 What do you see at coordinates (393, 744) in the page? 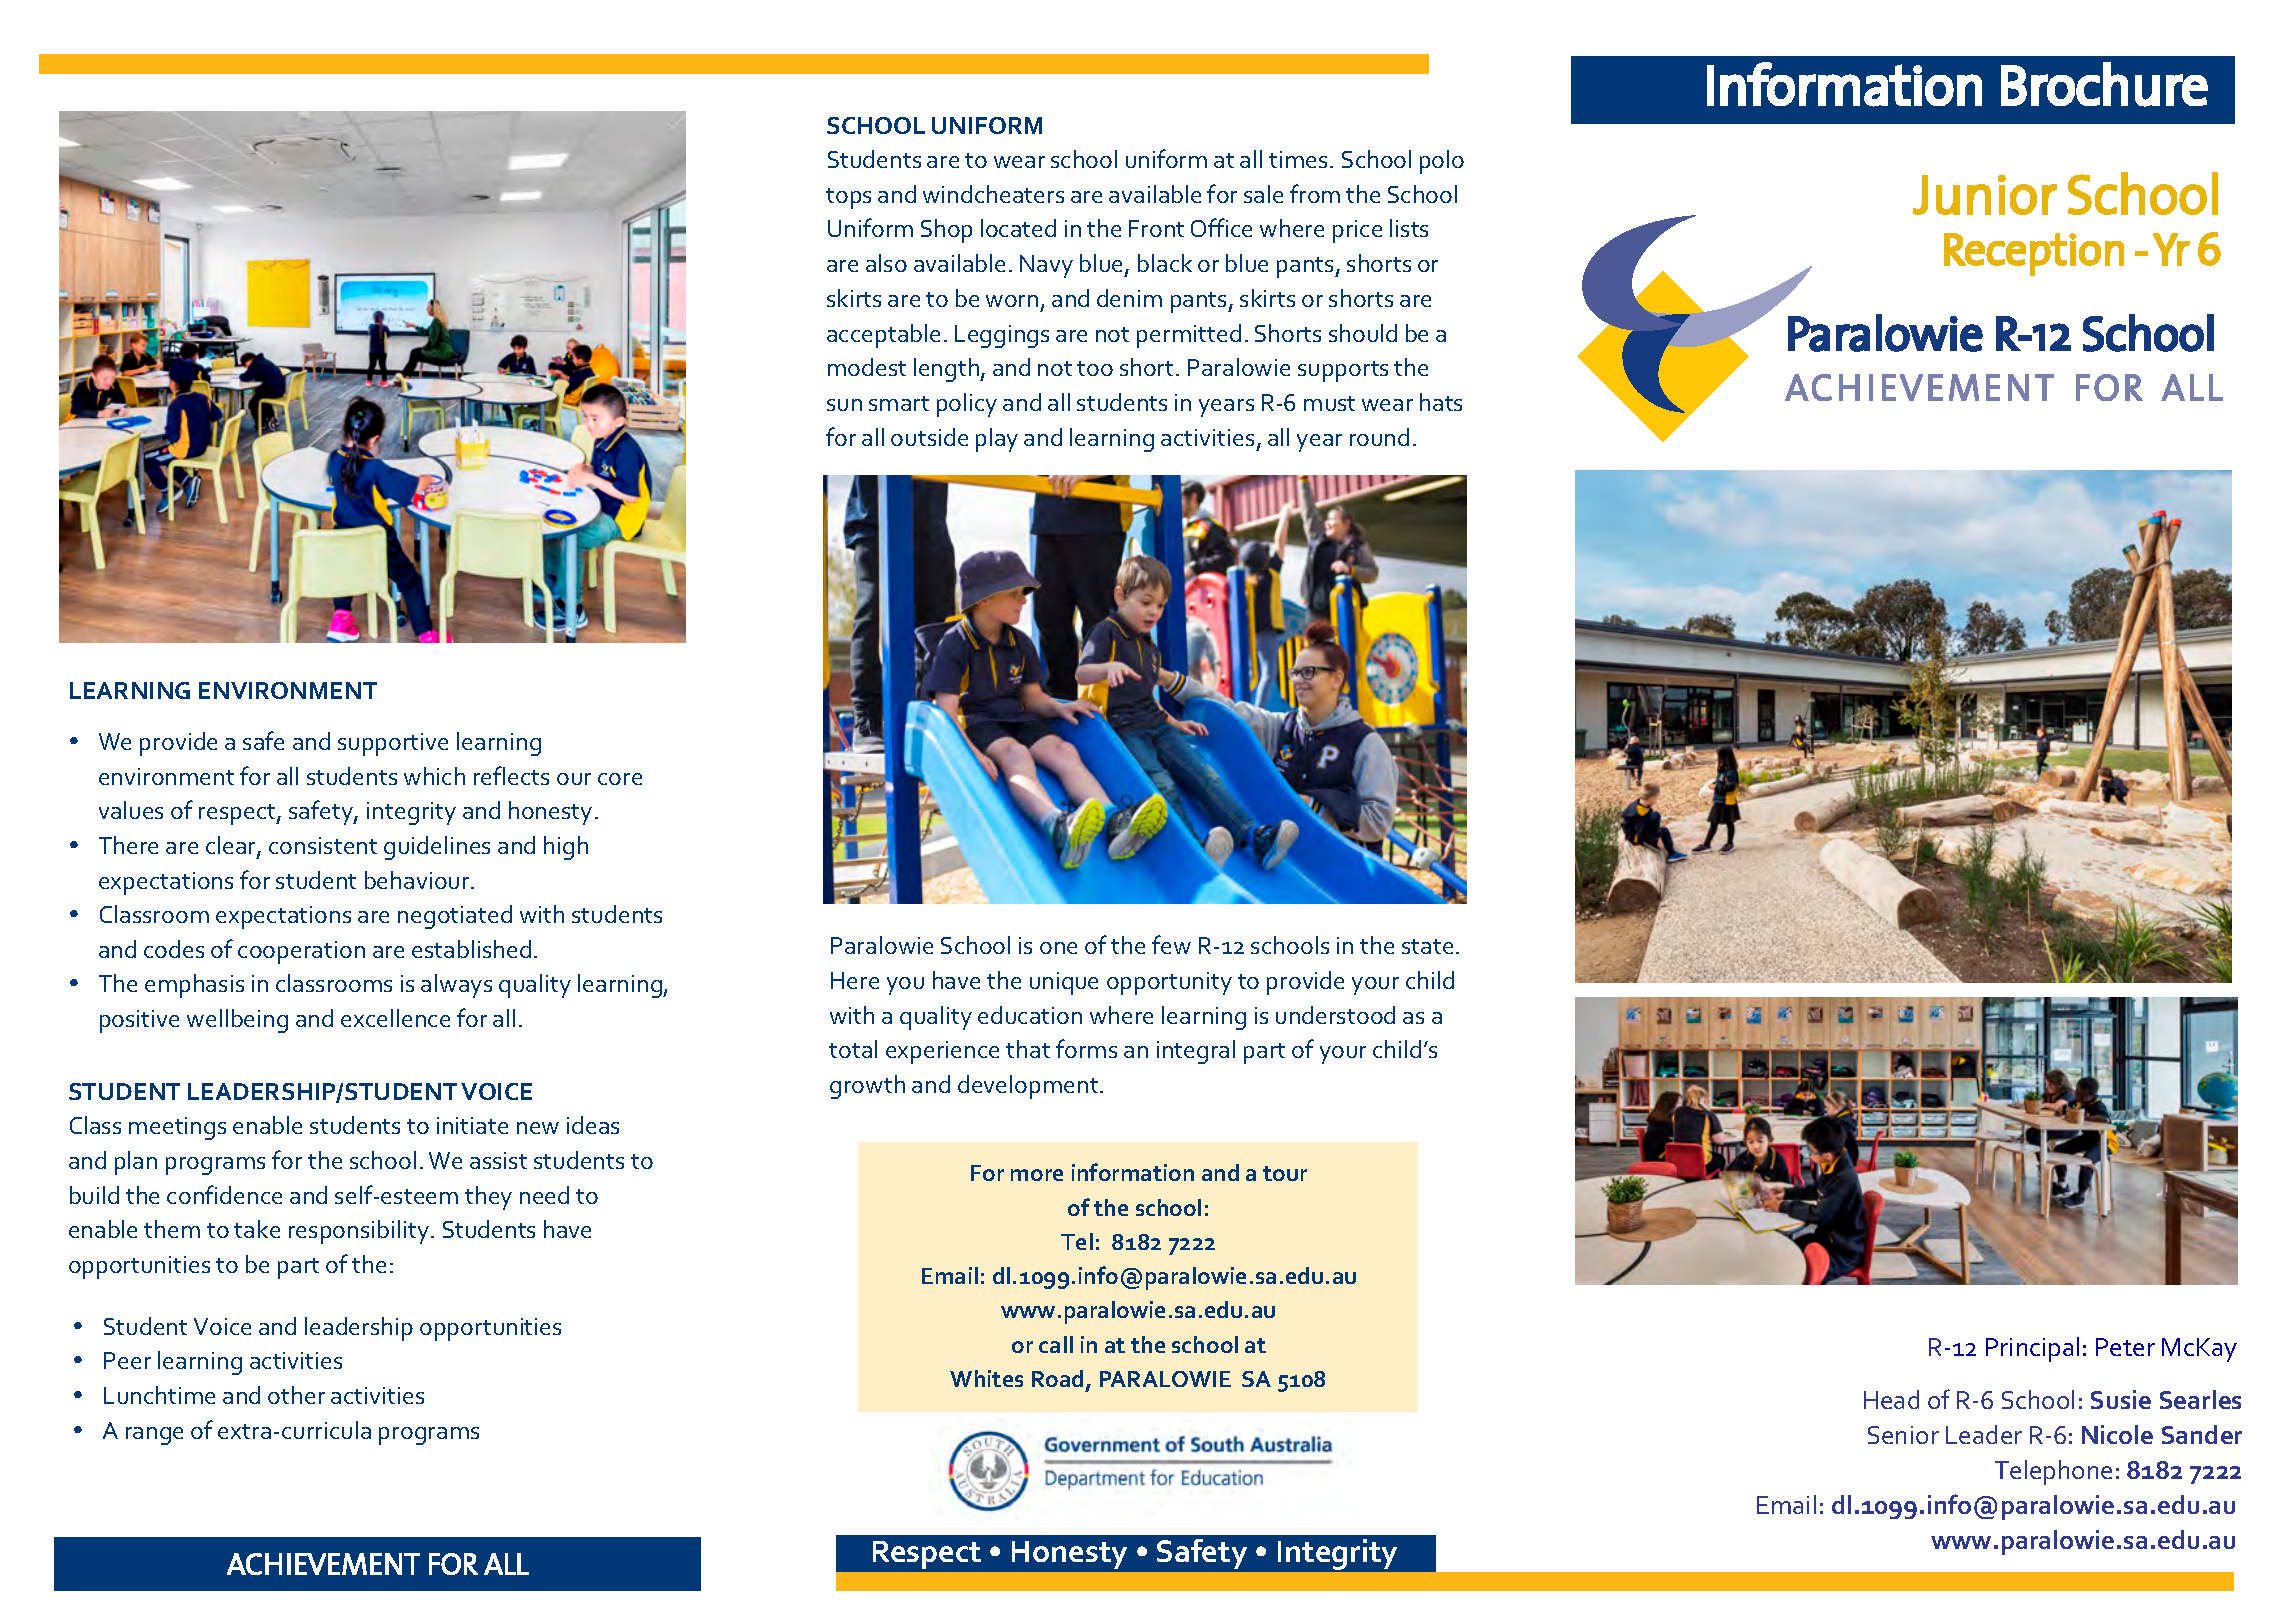
I see `supportive` at bounding box center [393, 744].
